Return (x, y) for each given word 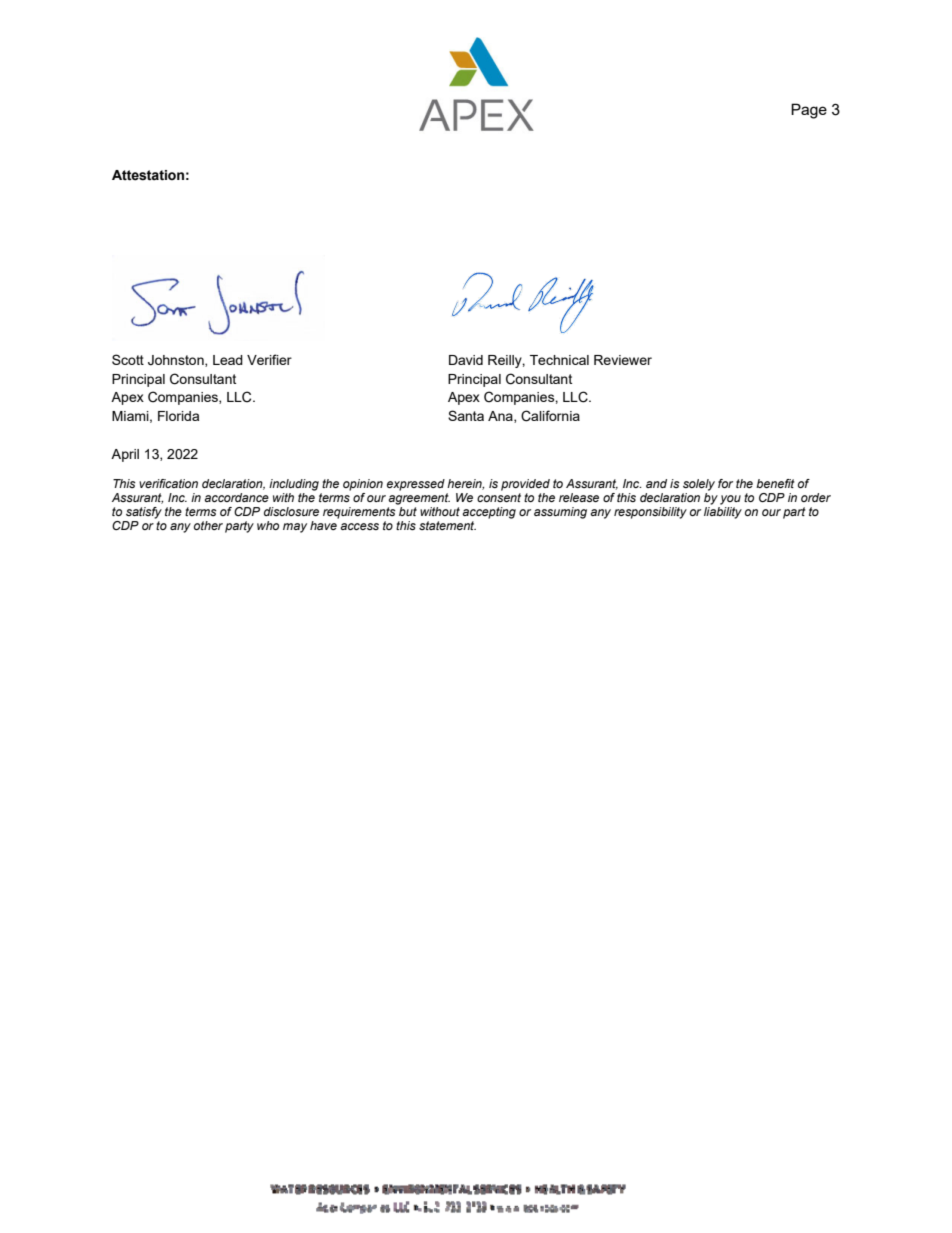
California (550, 416)
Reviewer (623, 360)
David (466, 360)
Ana (501, 417)
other (208, 525)
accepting (489, 513)
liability (723, 513)
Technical (559, 360)
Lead (228, 360)
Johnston (177, 361)
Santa (466, 415)
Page (809, 111)
